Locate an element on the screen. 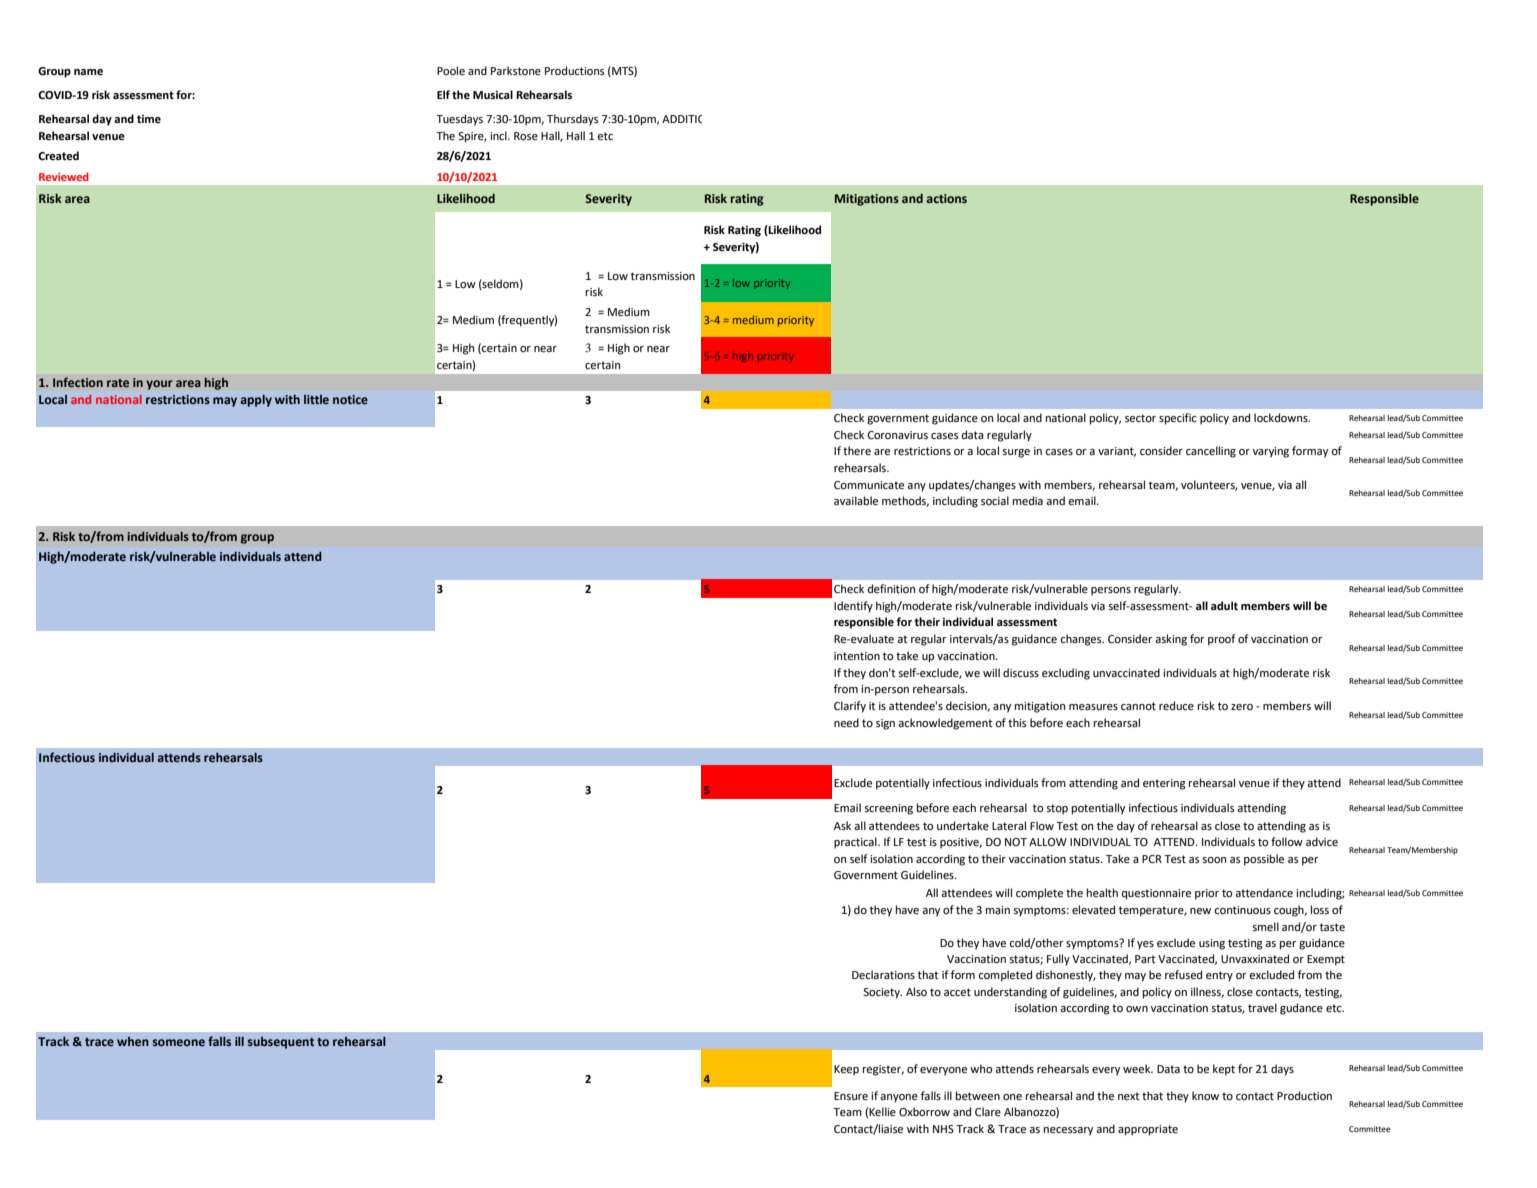 The image size is (1537, 1188). name is located at coordinates (88, 72).
